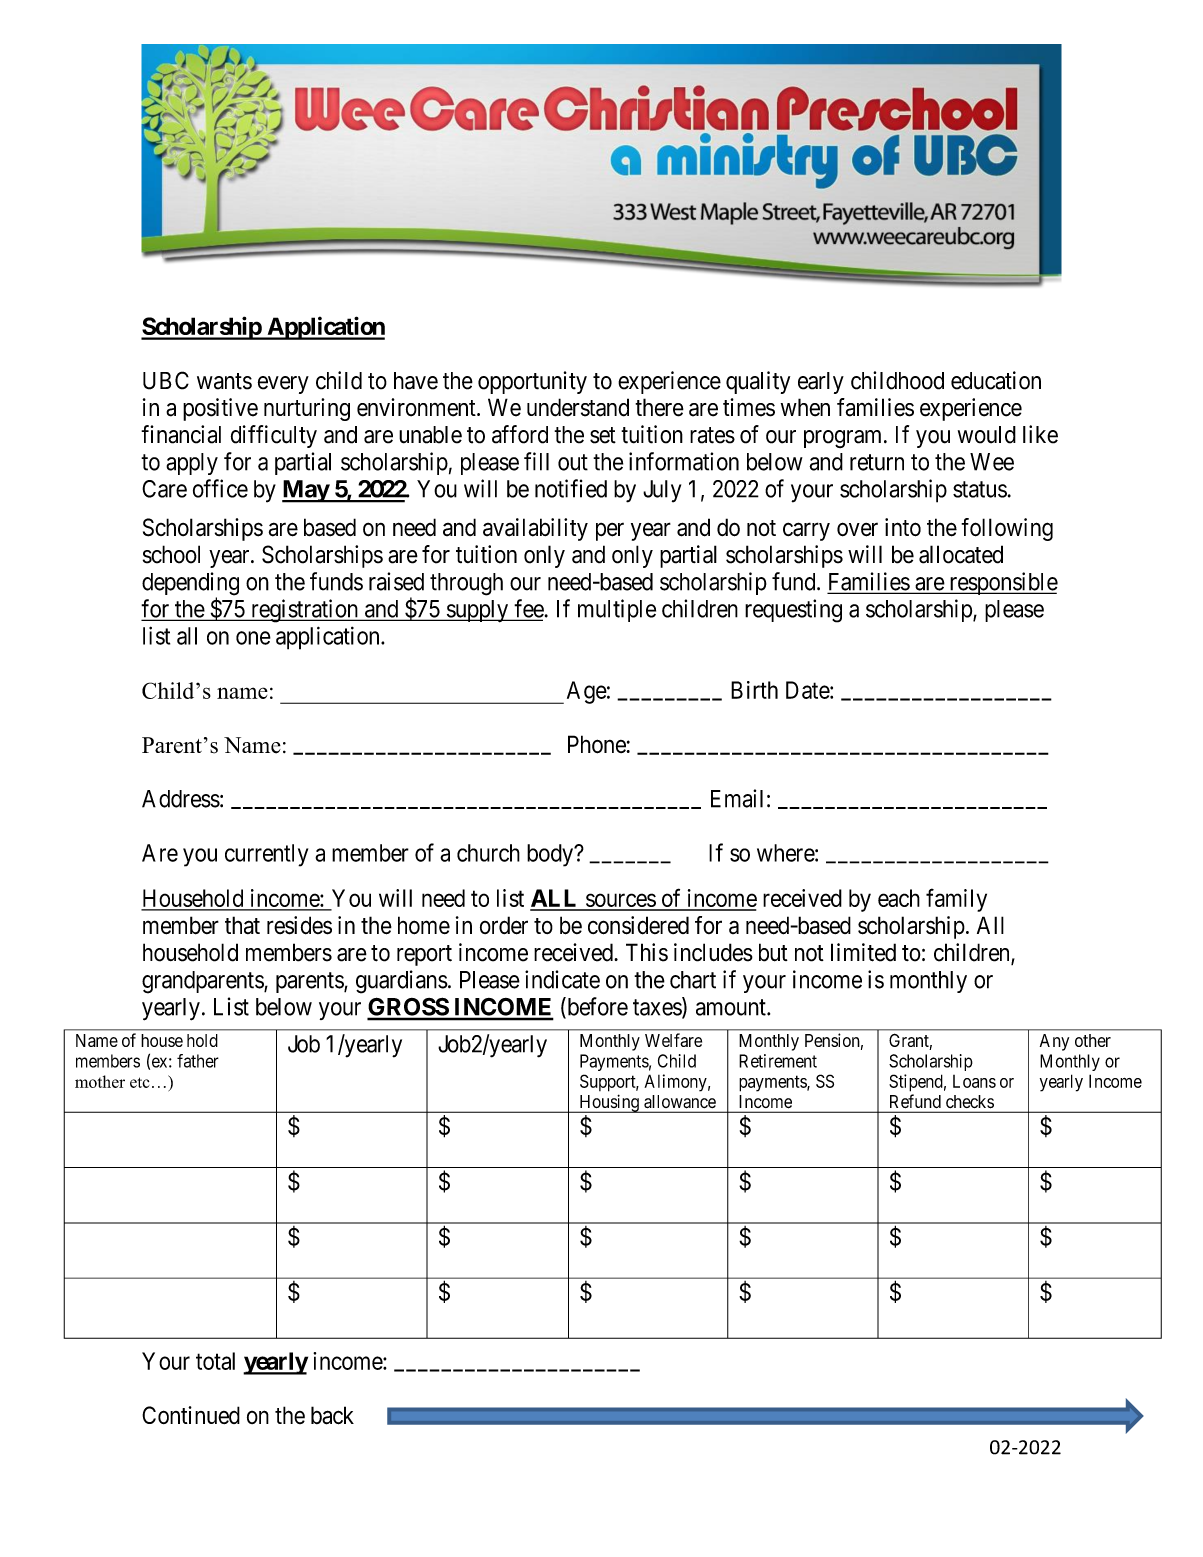  Describe the element at coordinates (956, 900) in the screenshot. I see `family` at that location.
